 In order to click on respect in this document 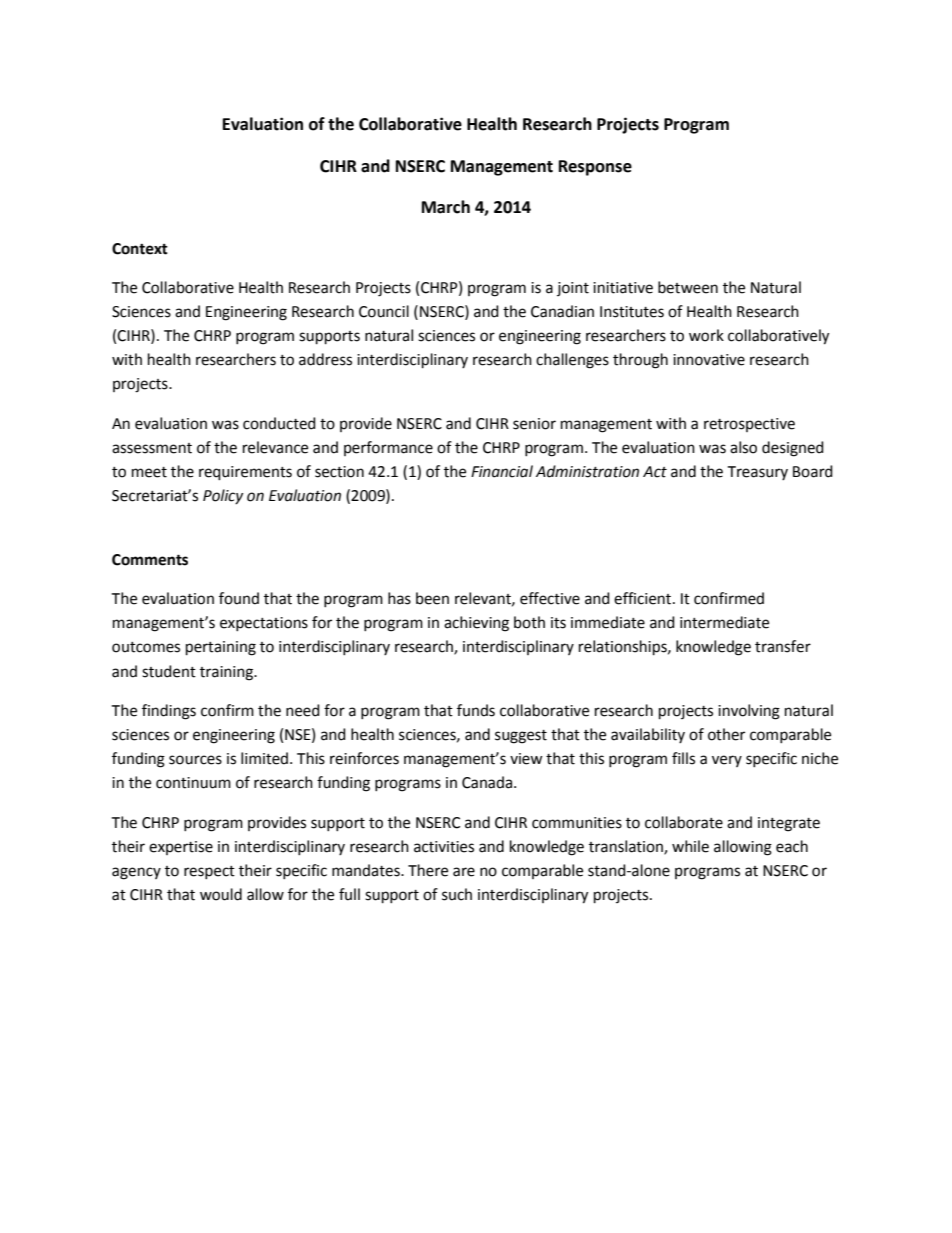, I will do `click(209, 872)`.
